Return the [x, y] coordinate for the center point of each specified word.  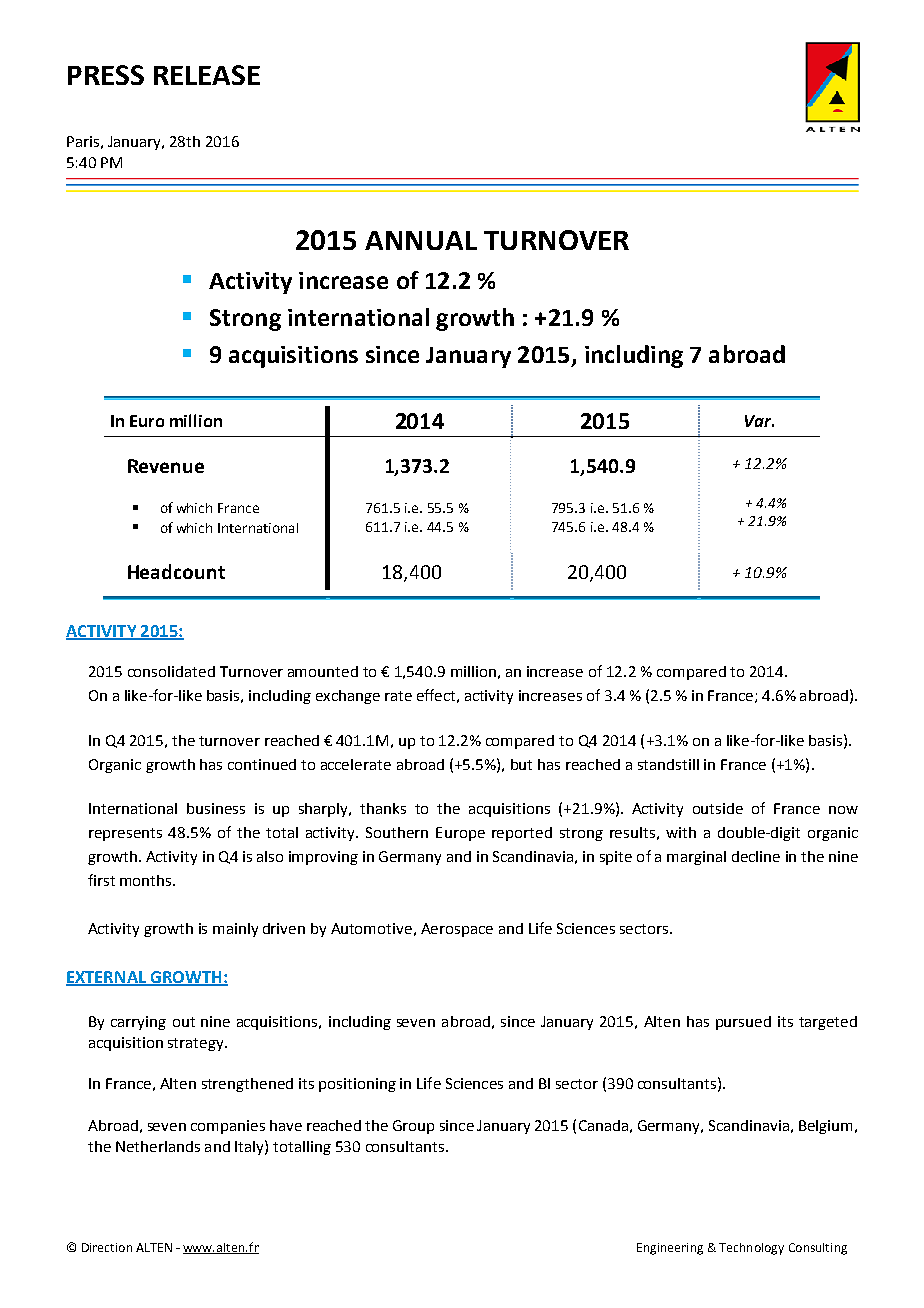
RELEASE [207, 75]
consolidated [171, 671]
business [216, 808]
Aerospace [457, 930]
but [521, 764]
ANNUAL [421, 240]
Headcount [176, 571]
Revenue [166, 466]
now [843, 810]
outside [718, 808]
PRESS [106, 75]
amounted [323, 671]
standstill [668, 764]
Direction [107, 1247]
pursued [743, 1023]
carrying [138, 1023]
